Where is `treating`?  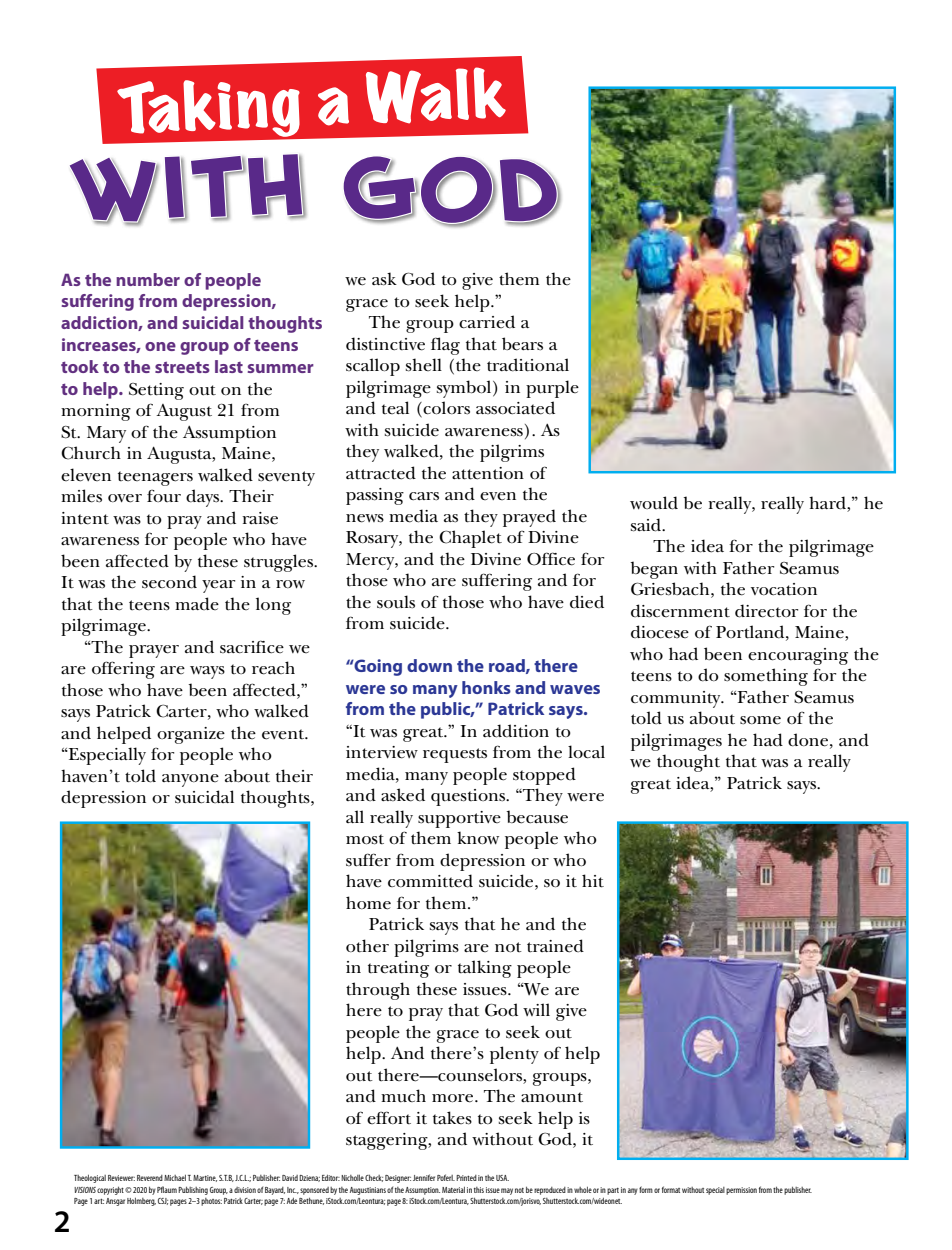 treating is located at coordinates (398, 969).
